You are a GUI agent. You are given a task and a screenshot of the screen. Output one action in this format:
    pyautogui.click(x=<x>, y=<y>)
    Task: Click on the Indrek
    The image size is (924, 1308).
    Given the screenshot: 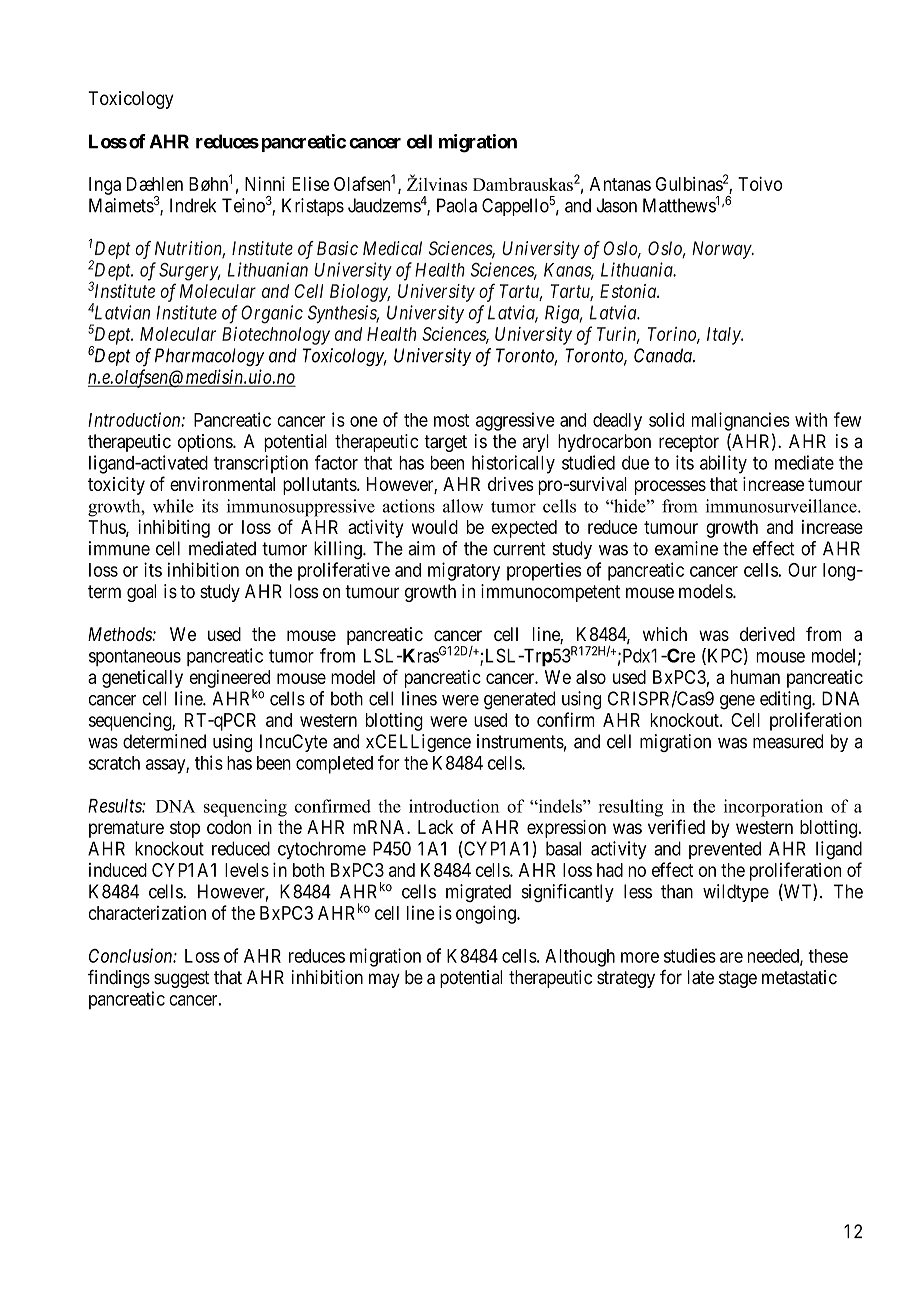 What is the action you would take?
    pyautogui.click(x=193, y=205)
